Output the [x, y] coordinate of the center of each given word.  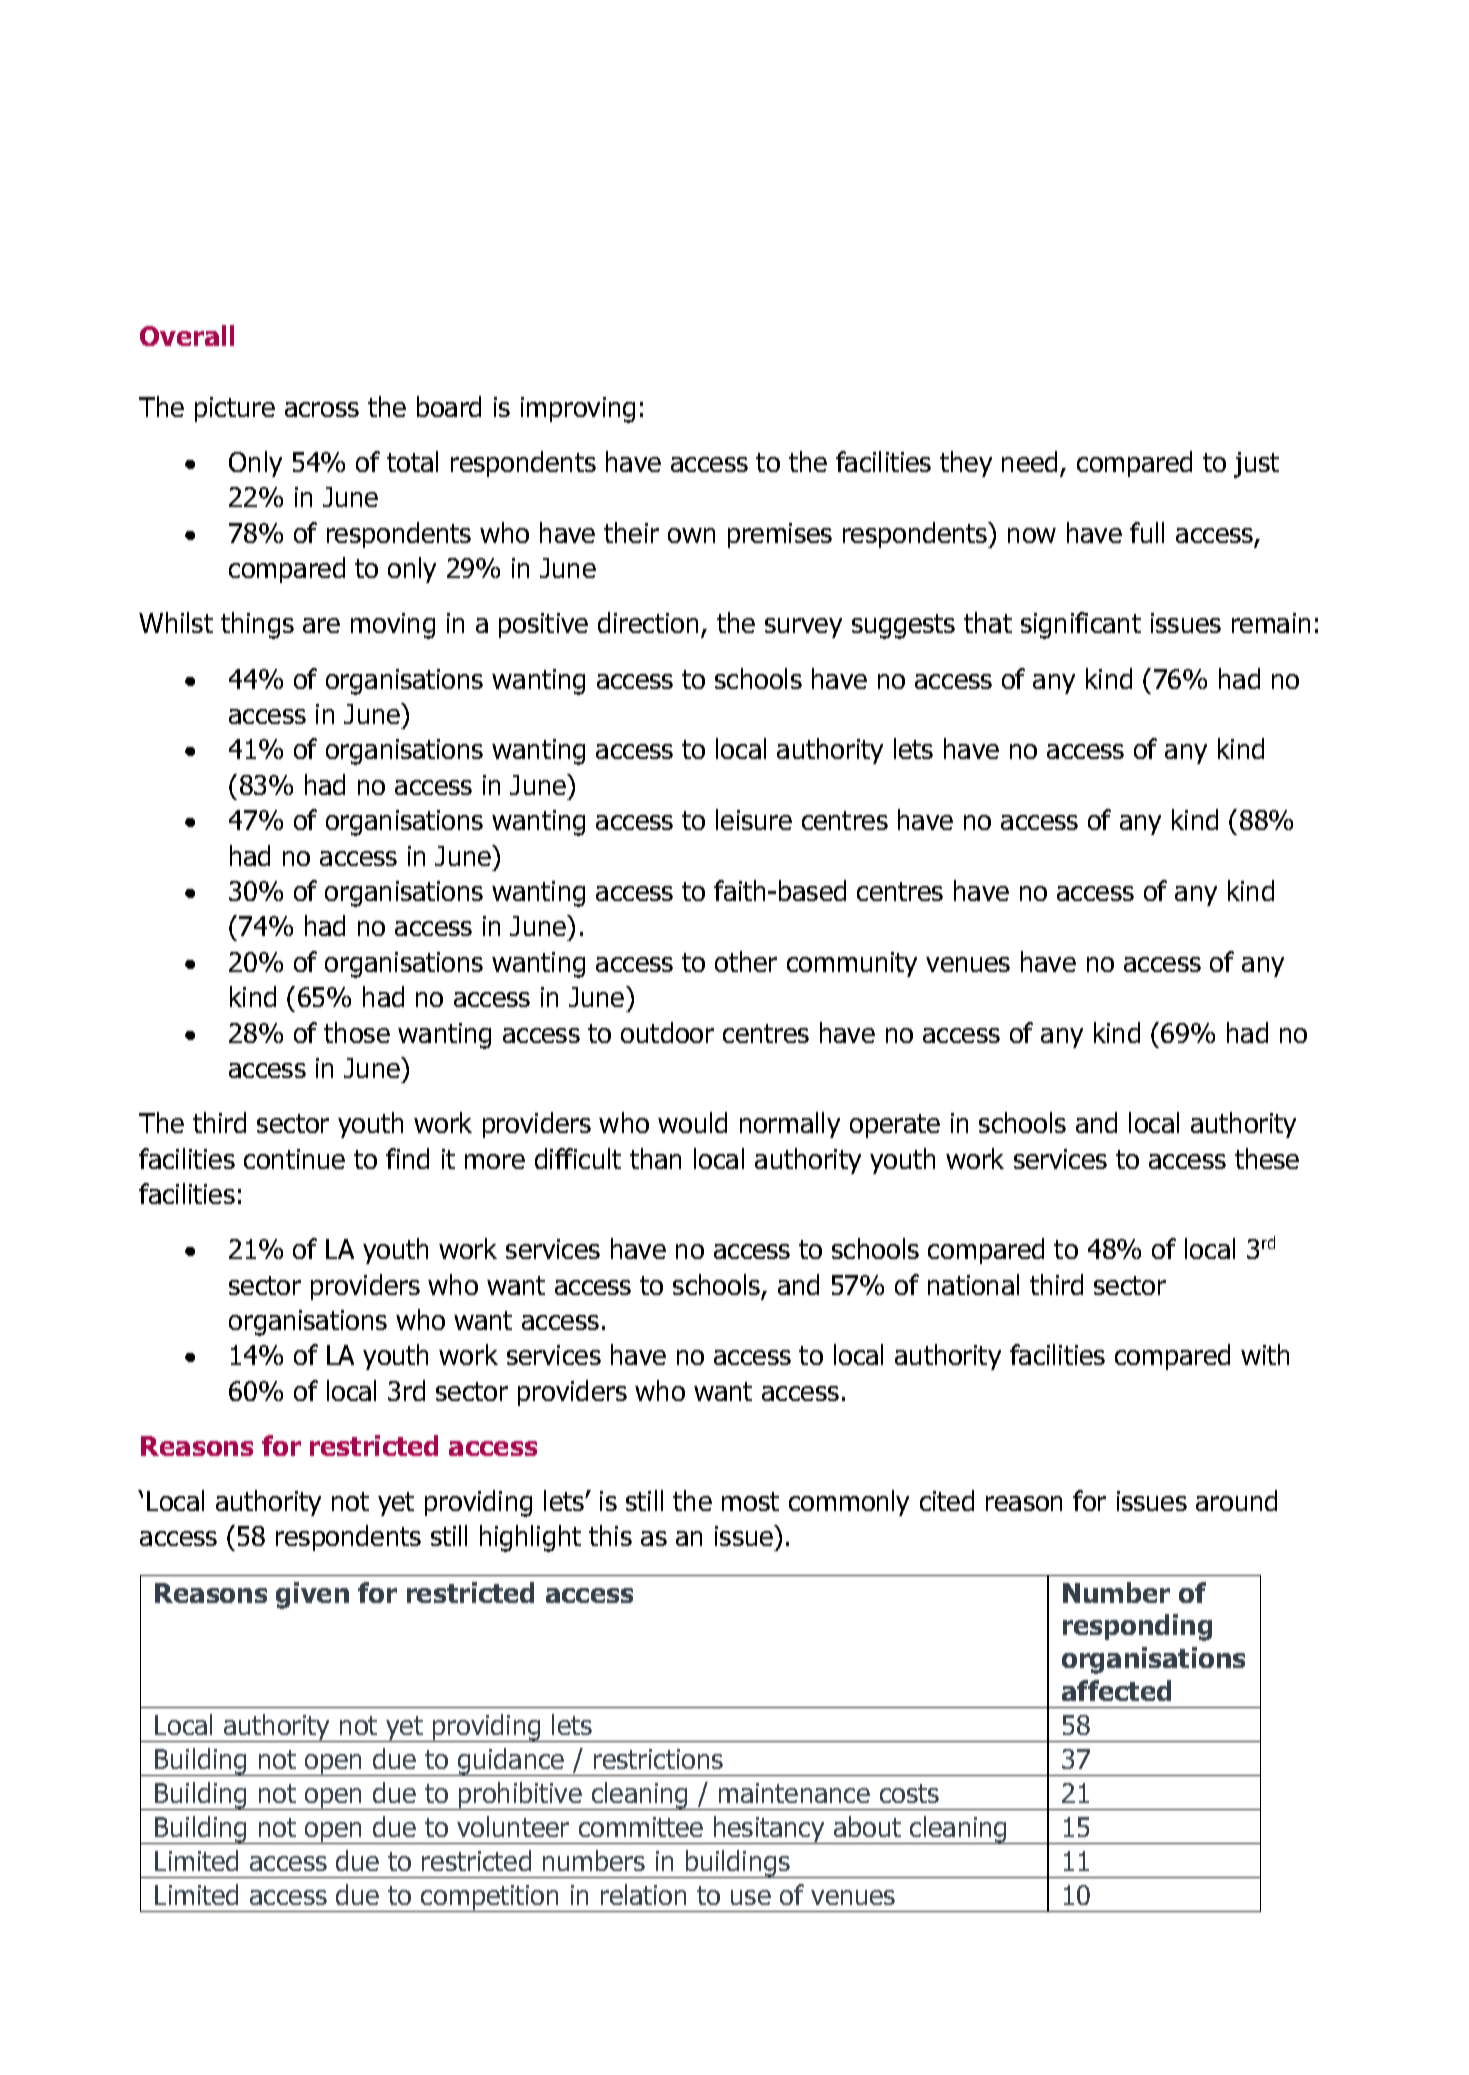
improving [578, 410]
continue [294, 1159]
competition [490, 1898]
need [1029, 461]
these [1267, 1158]
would [692, 1122]
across [322, 409]
